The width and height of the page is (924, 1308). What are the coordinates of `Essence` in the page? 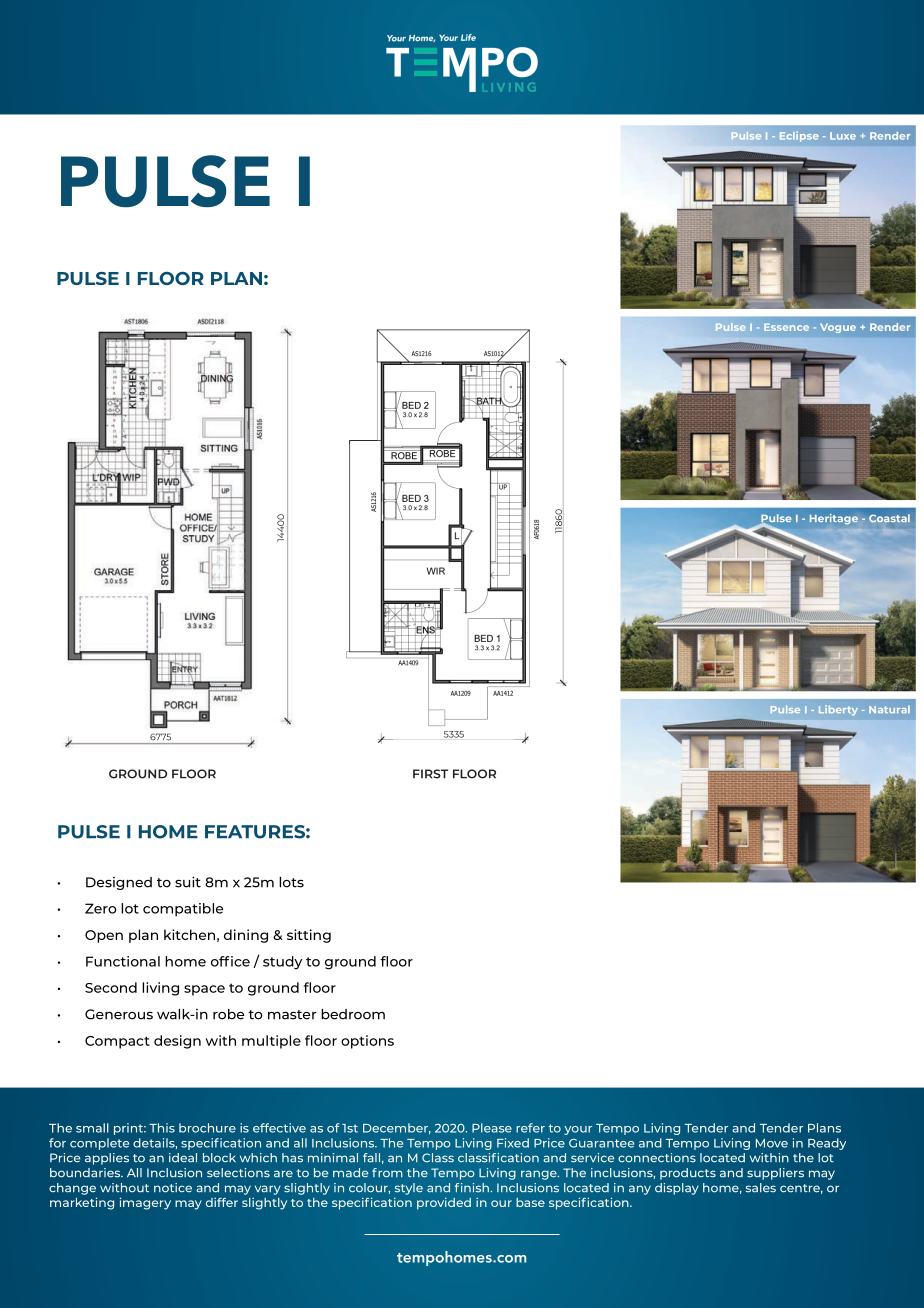 It's located at (786, 327).
